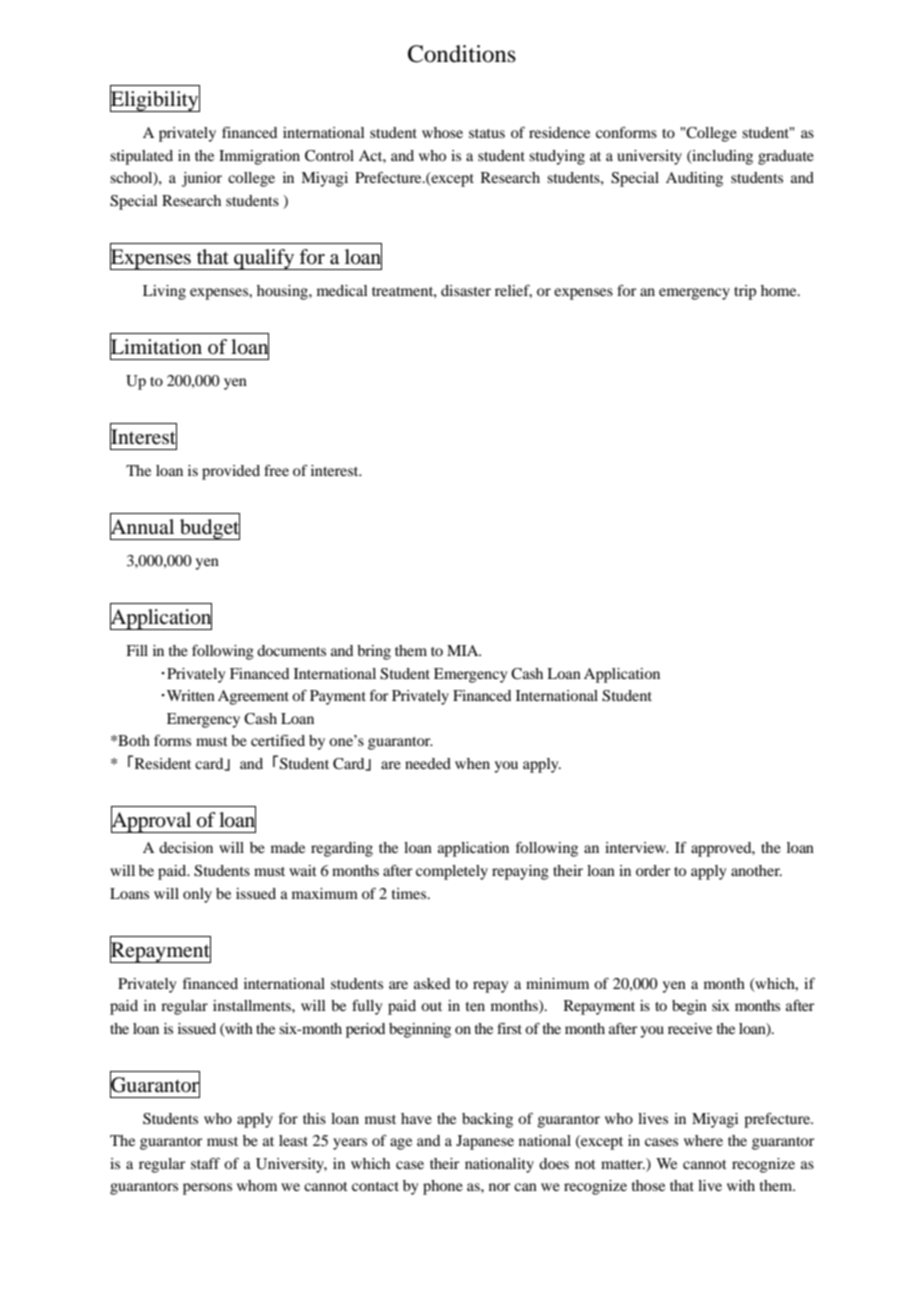 This image has width=924, height=1308. I want to click on staff, so click(205, 1163).
